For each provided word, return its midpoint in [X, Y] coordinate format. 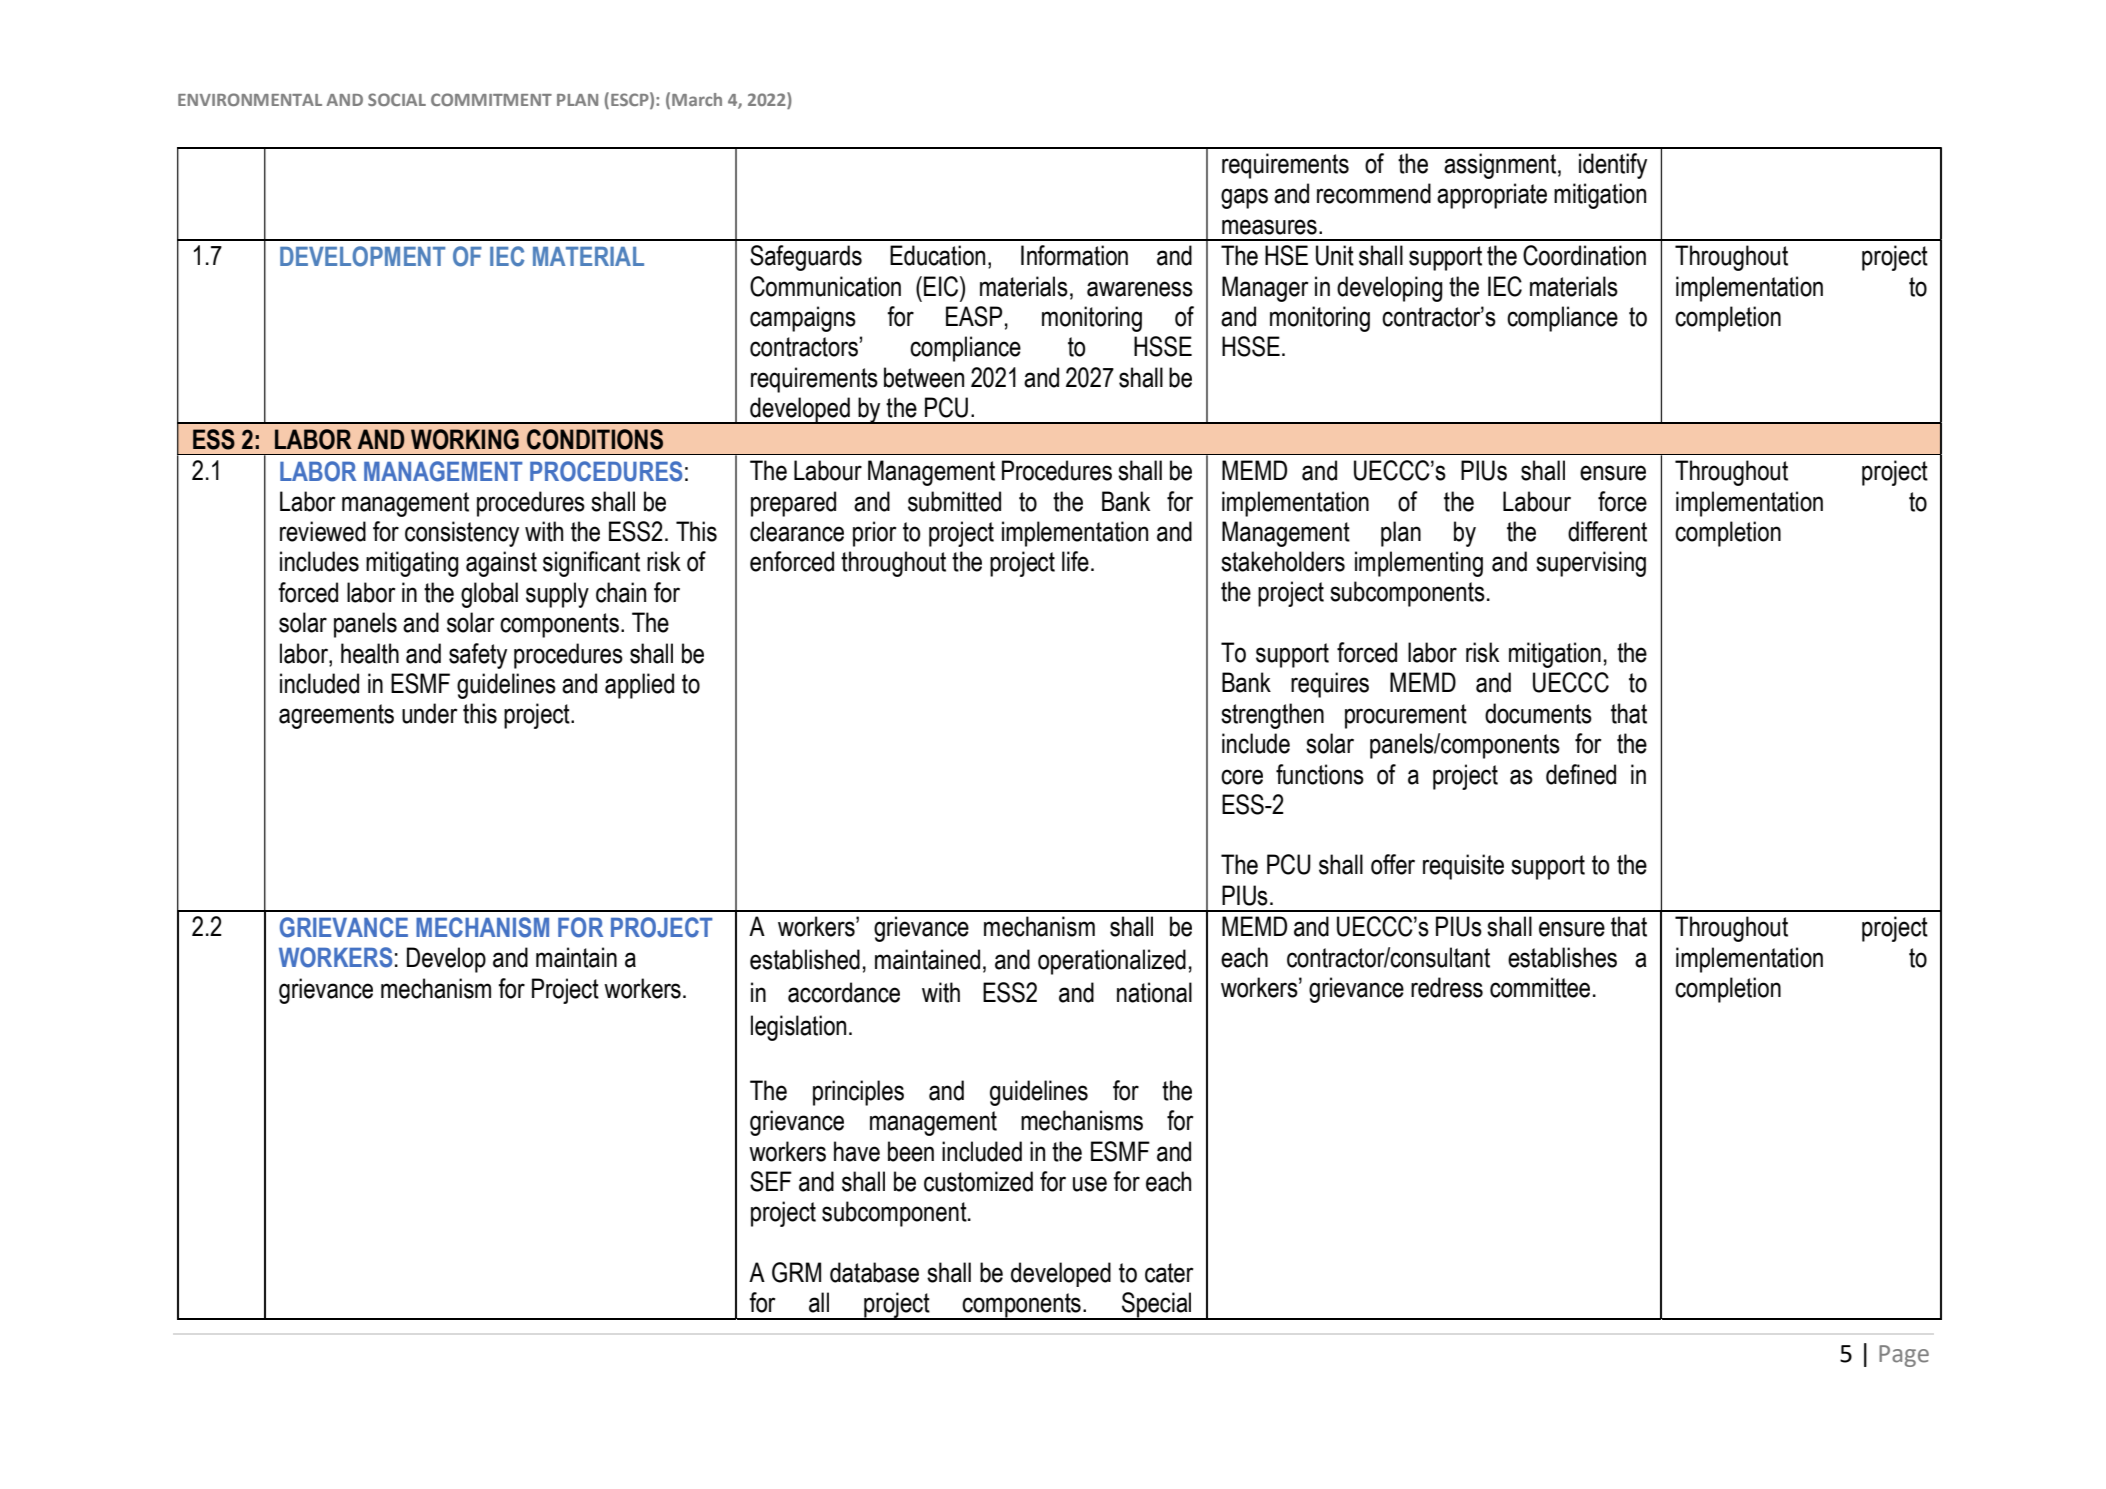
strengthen [1272, 716]
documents [1538, 713]
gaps [1244, 198]
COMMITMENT [491, 99]
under [430, 713]
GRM [796, 1272]
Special [1157, 1306]
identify [1613, 166]
